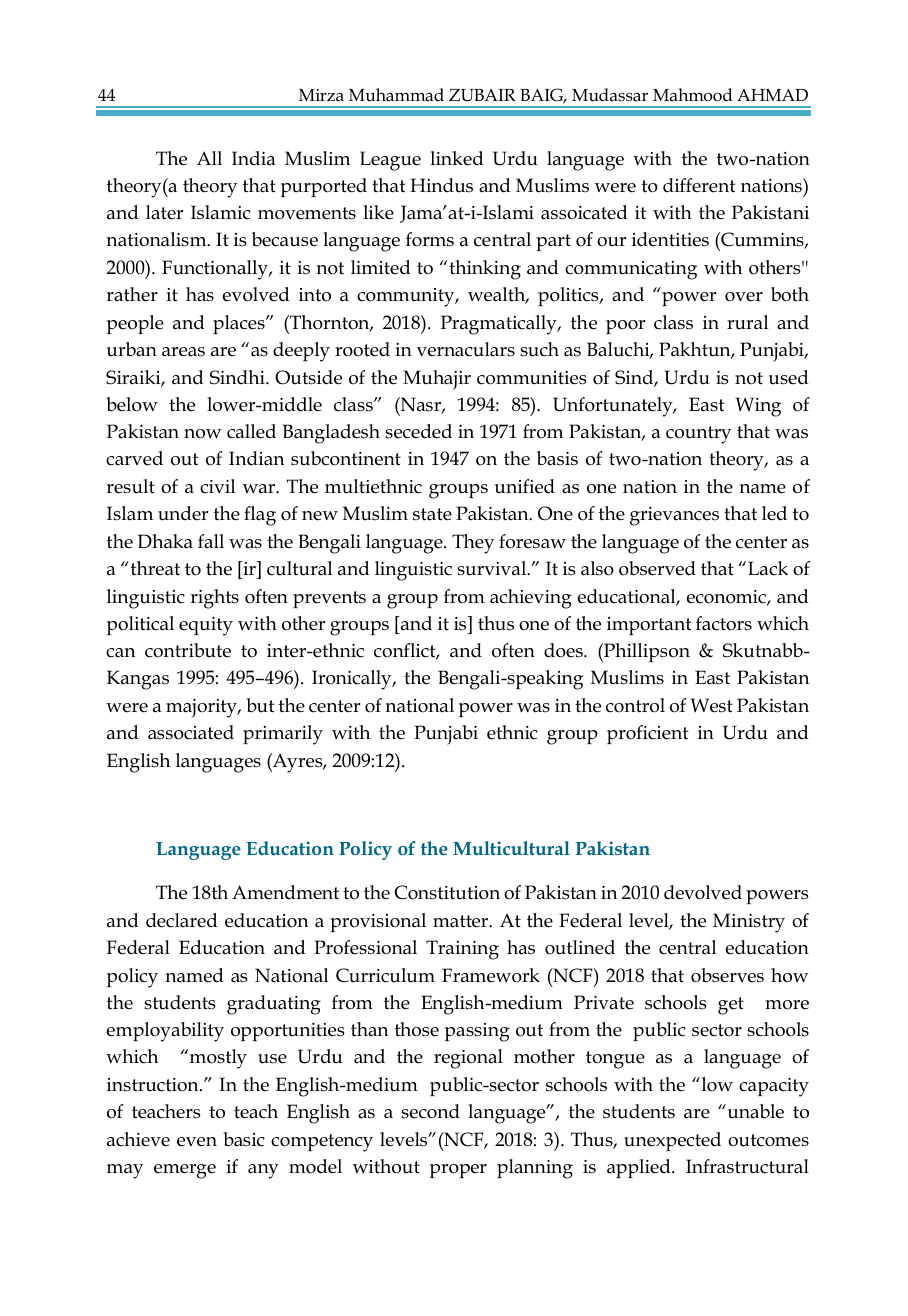  What do you see at coordinates (674, 516) in the page?
I see `grievances` at bounding box center [674, 516].
